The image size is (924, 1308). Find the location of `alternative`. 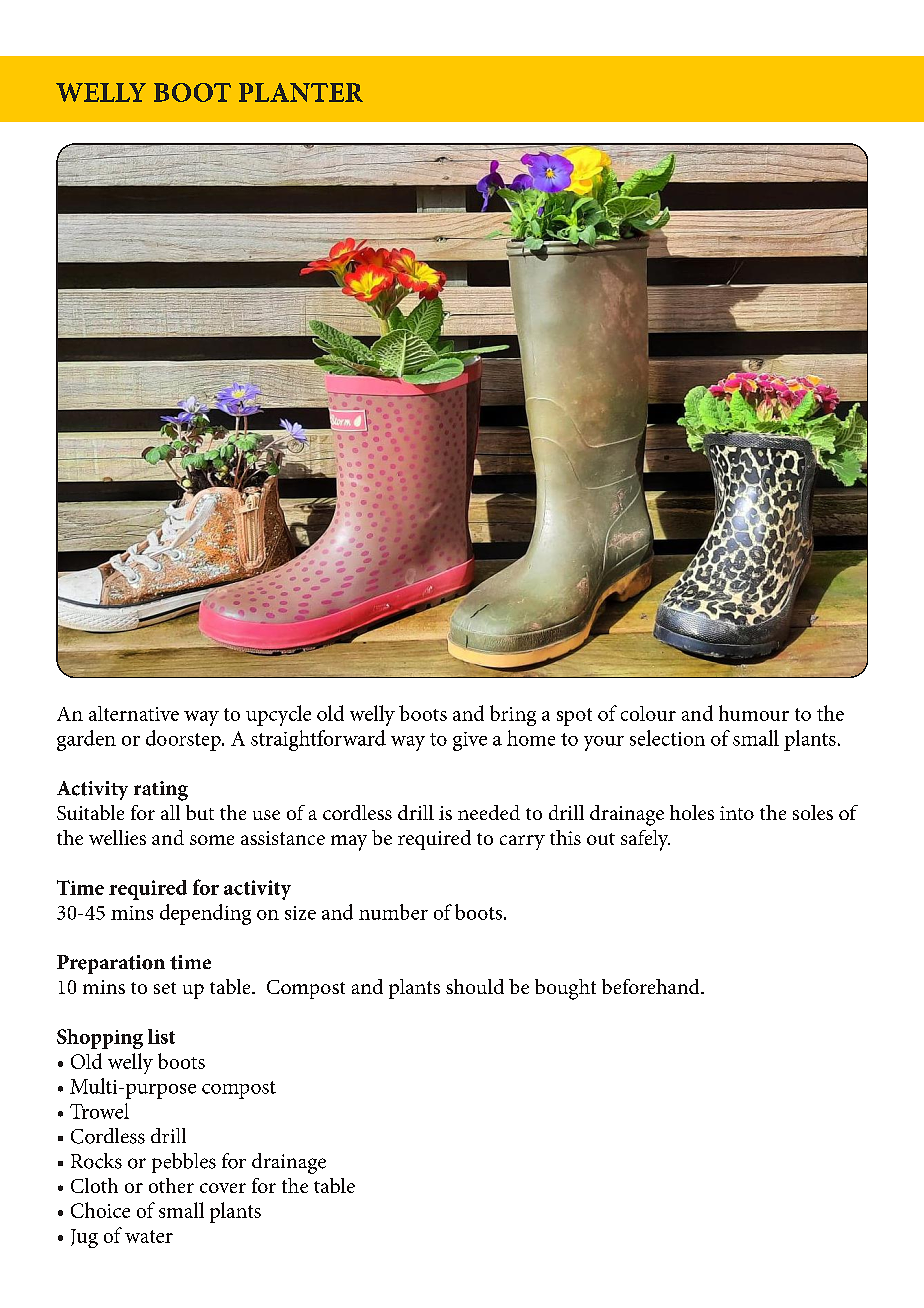

alternative is located at coordinates (134, 713).
